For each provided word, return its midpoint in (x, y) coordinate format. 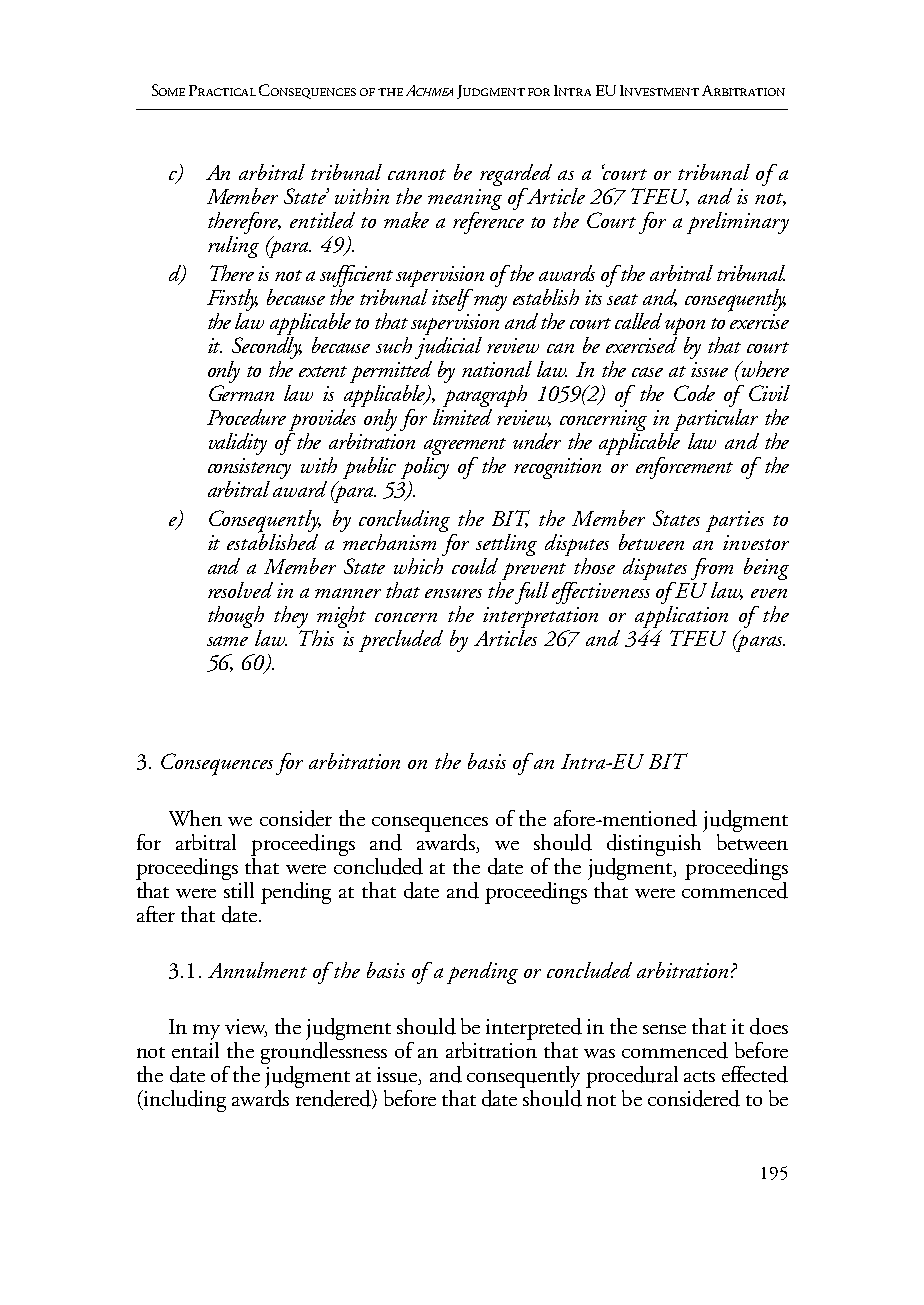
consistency (249, 468)
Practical (222, 90)
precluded (401, 641)
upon (685, 328)
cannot (417, 174)
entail (195, 1048)
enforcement (684, 468)
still (238, 888)
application (681, 617)
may (490, 303)
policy (425, 466)
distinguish (655, 843)
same (227, 641)
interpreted (534, 1029)
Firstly (232, 301)
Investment (659, 90)
